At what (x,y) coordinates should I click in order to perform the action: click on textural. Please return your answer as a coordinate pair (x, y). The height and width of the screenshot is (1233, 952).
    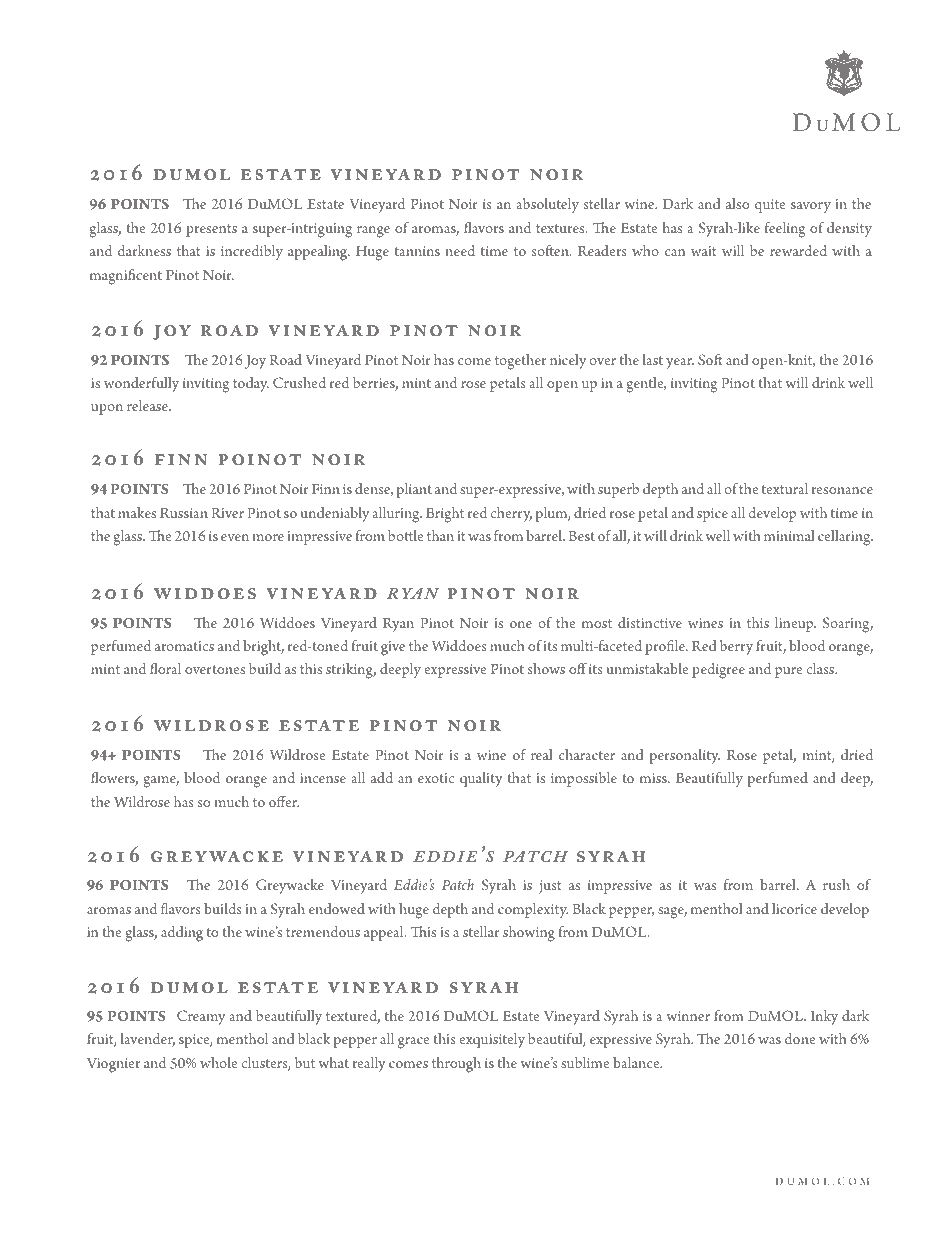
    Looking at the image, I should click on (785, 488).
